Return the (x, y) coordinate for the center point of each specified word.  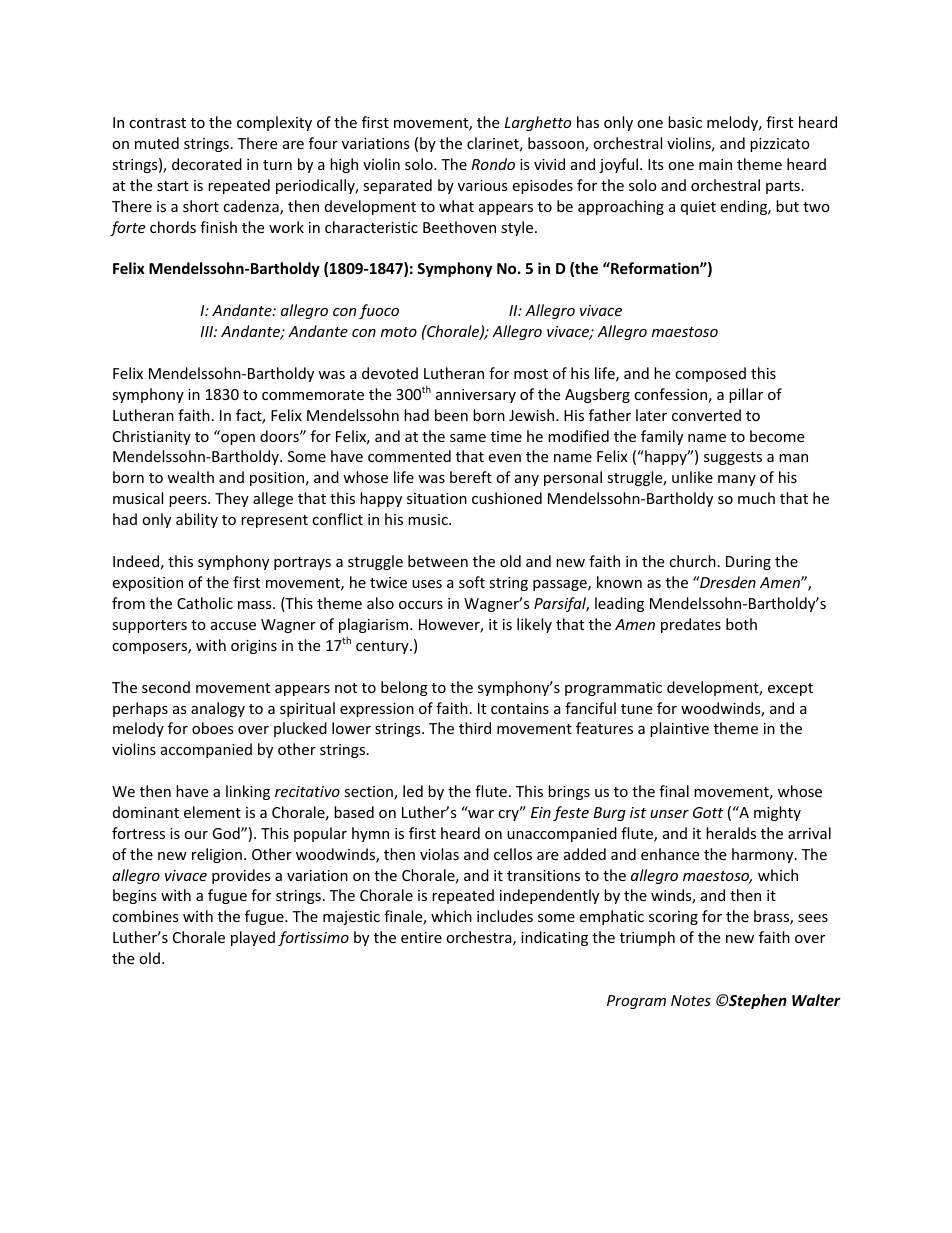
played (253, 938)
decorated (207, 164)
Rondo (493, 164)
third (475, 728)
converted (706, 415)
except (790, 689)
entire (421, 937)
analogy (218, 709)
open (237, 438)
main (715, 164)
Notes (691, 1000)
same (468, 438)
